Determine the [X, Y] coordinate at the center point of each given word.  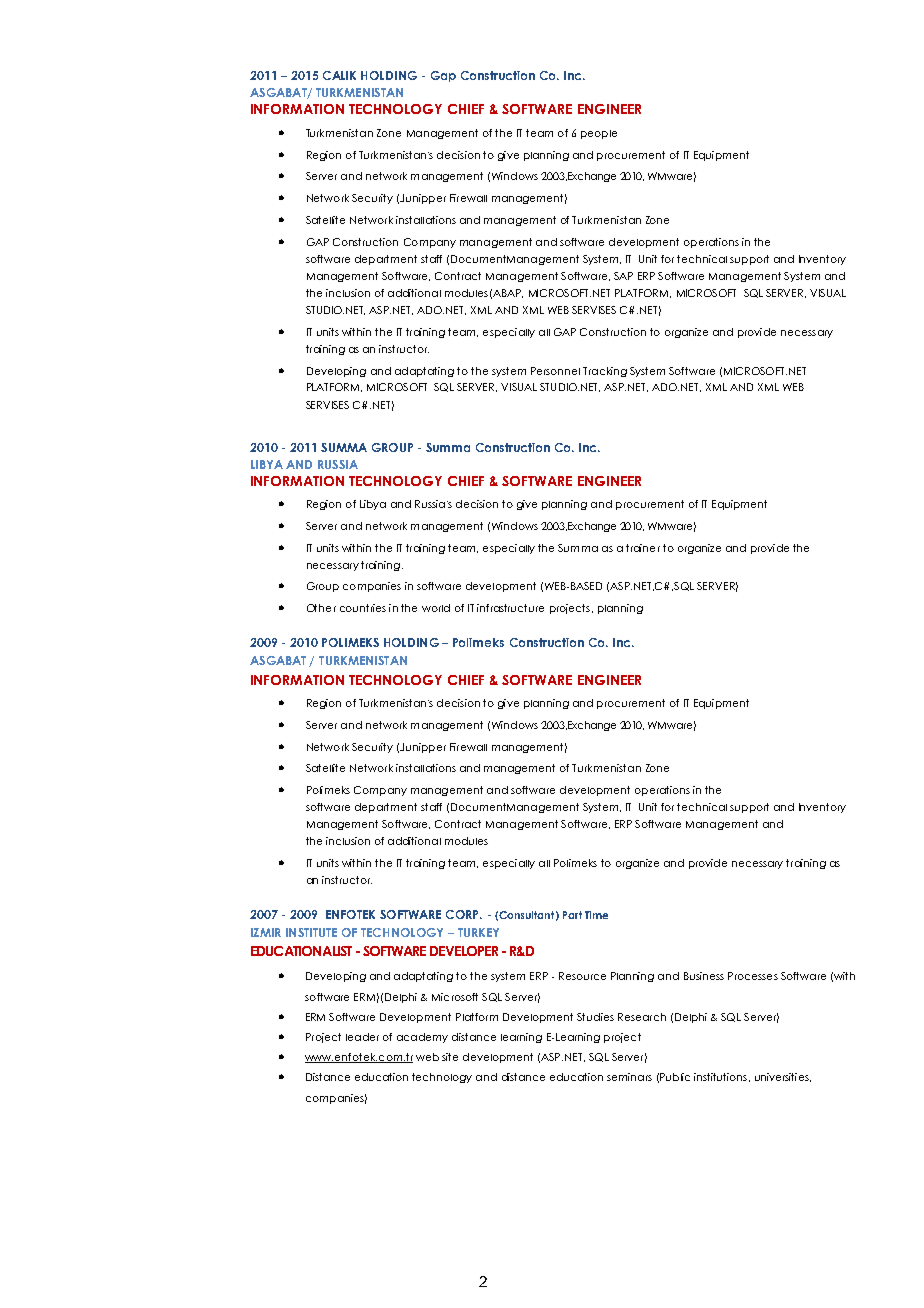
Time [596, 915]
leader [362, 1037]
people [599, 134]
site [450, 1057]
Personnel [555, 371]
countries [363, 608]
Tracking [605, 372]
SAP [623, 276]
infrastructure [510, 608]
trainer [643, 548]
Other [321, 608]
